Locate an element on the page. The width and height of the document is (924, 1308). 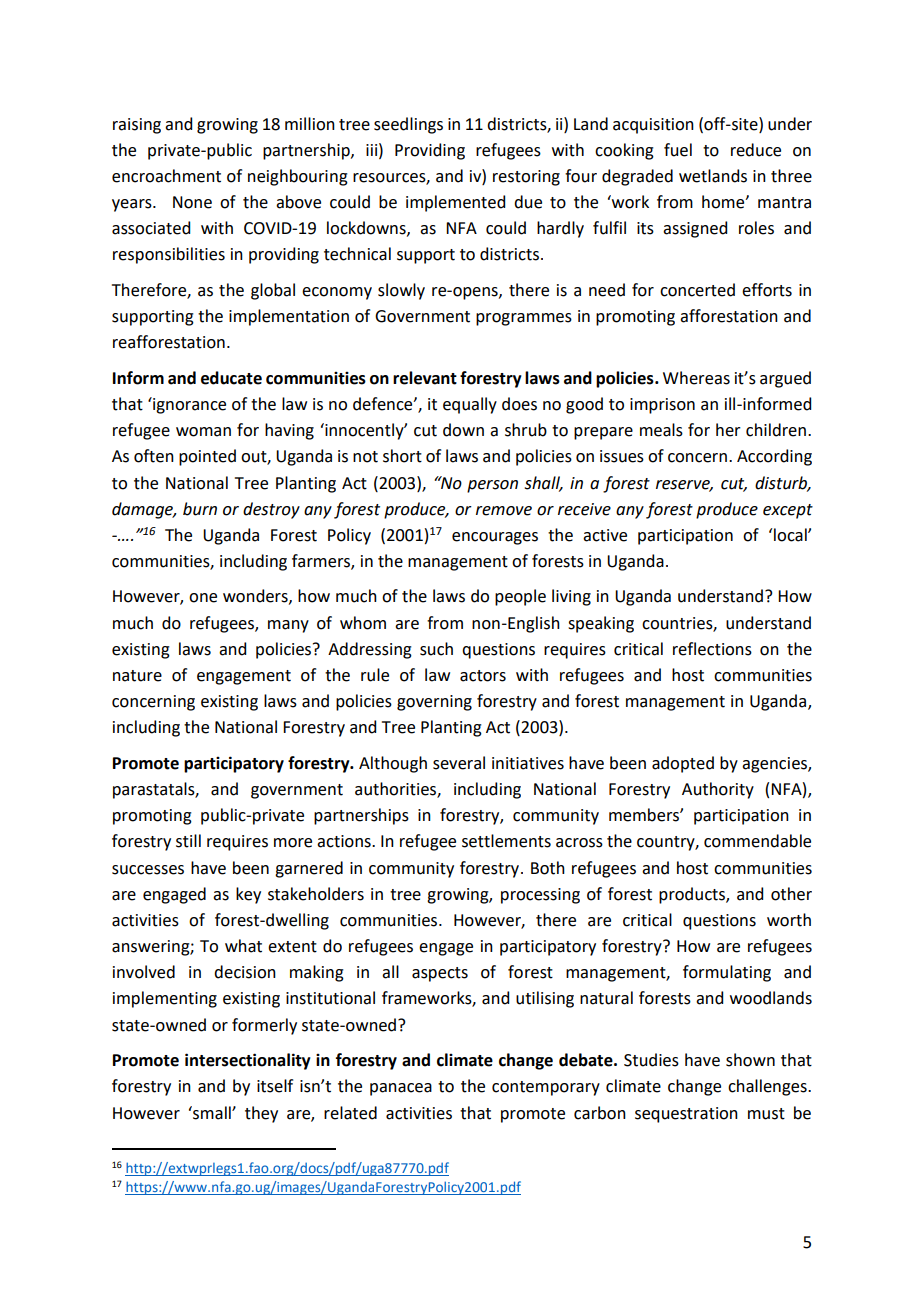
pointed is located at coordinates (207, 457).
